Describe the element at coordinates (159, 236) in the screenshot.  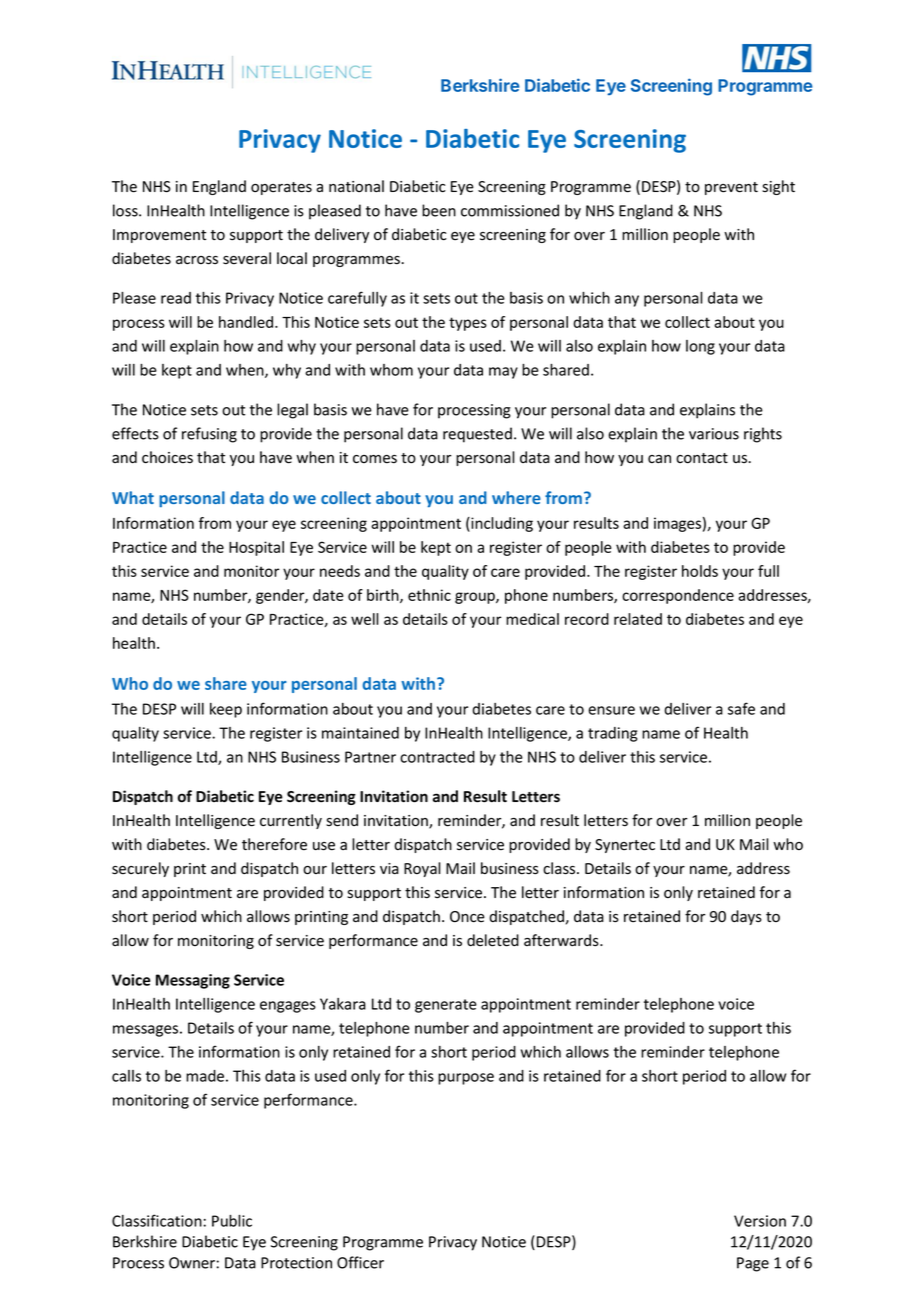
I see `Improvement` at that location.
